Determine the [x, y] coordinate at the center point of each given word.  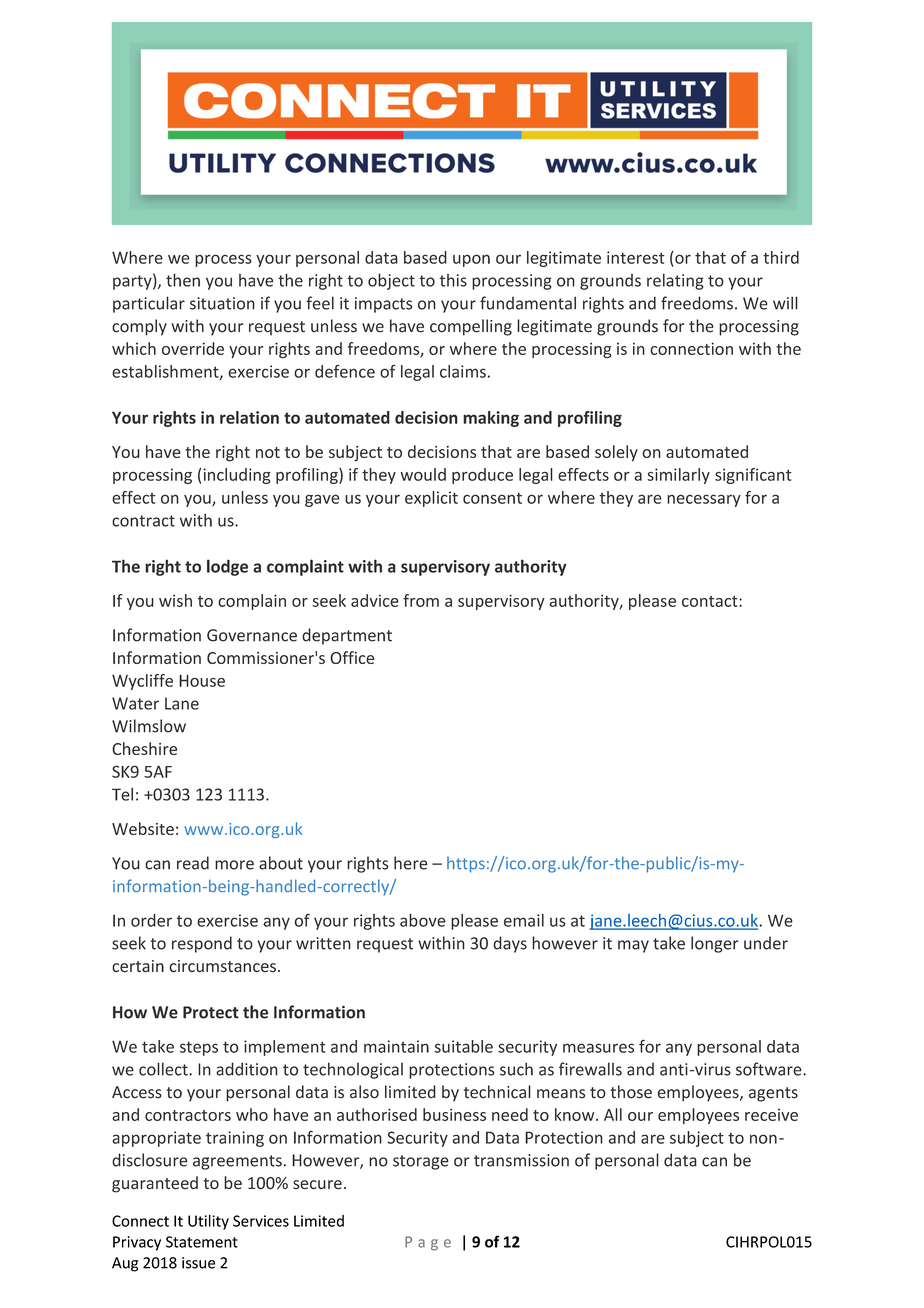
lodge [227, 567]
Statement [202, 1242]
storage [421, 1162]
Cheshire [144, 748]
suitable [463, 1046]
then [183, 280]
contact [711, 601]
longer [715, 944]
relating [675, 281]
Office [352, 657]
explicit [431, 499]
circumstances [222, 966]
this [453, 280]
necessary [704, 500]
